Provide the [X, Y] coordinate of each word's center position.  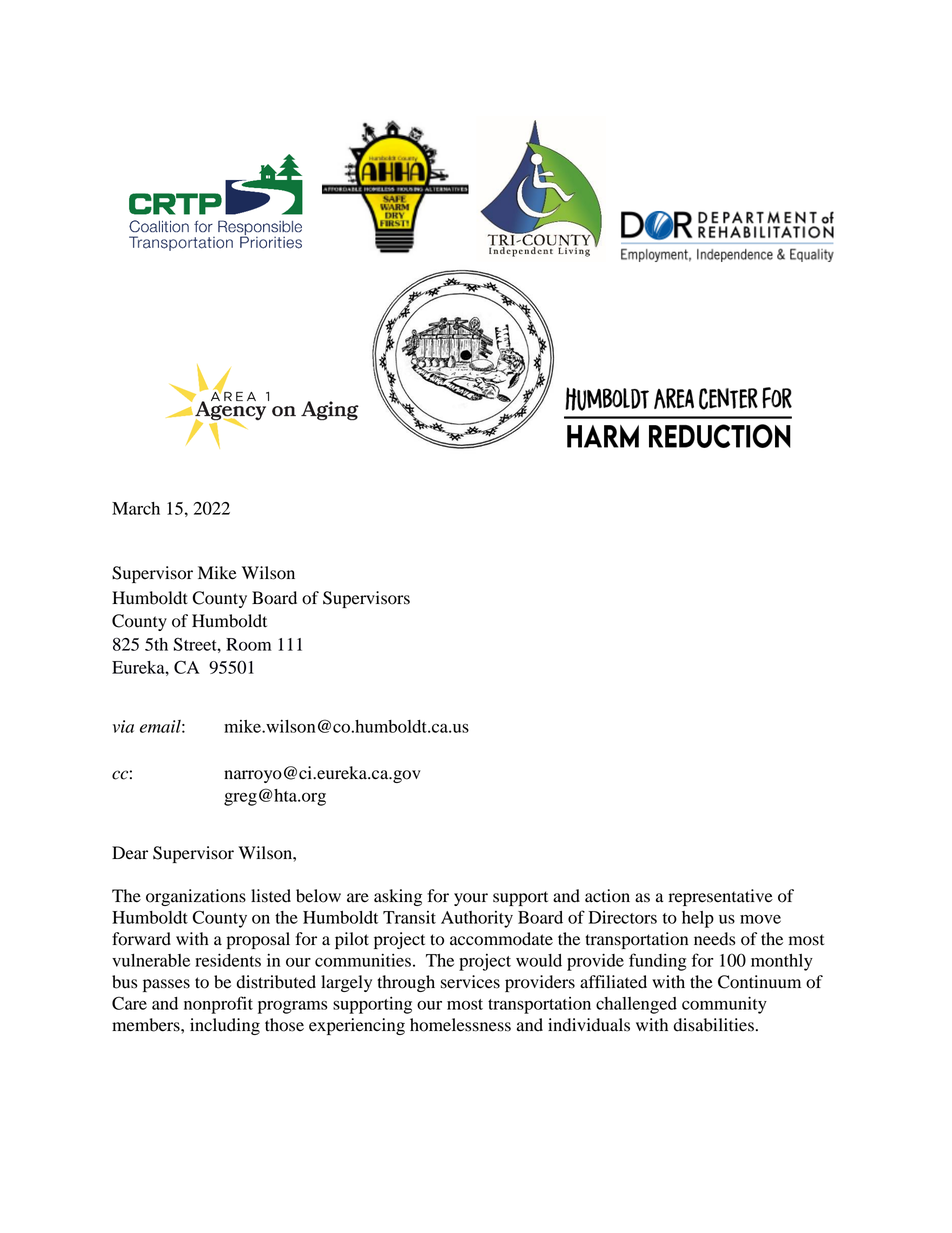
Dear [130, 853]
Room [248, 644]
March [136, 508]
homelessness [460, 1025]
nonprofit [218, 1005]
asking [398, 897]
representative [721, 897]
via [123, 726]
